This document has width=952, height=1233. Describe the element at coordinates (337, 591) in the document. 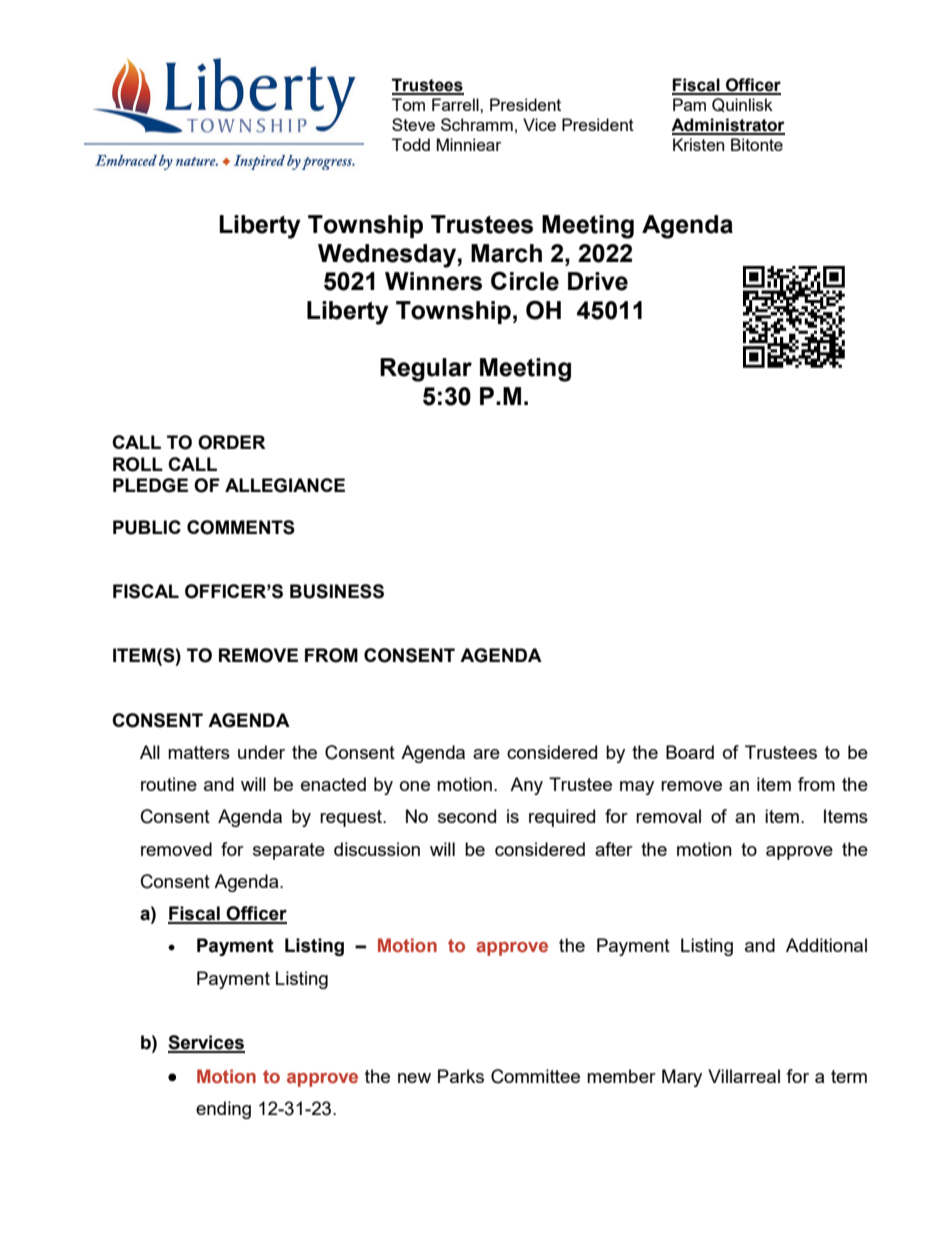

I see `BUSINESS` at that location.
